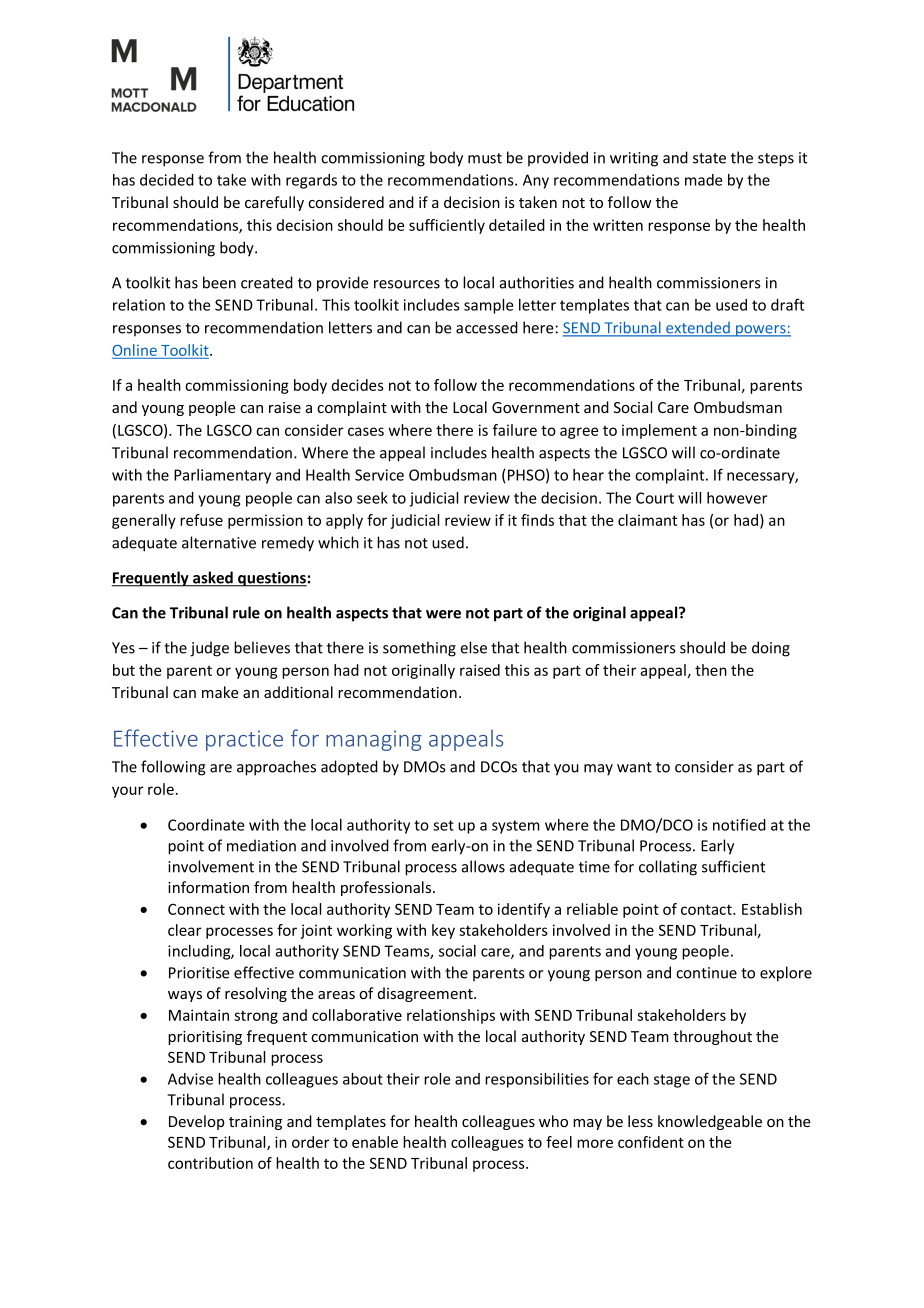 The image size is (924, 1308). Describe the element at coordinates (737, 498) in the screenshot. I see `however` at that location.
